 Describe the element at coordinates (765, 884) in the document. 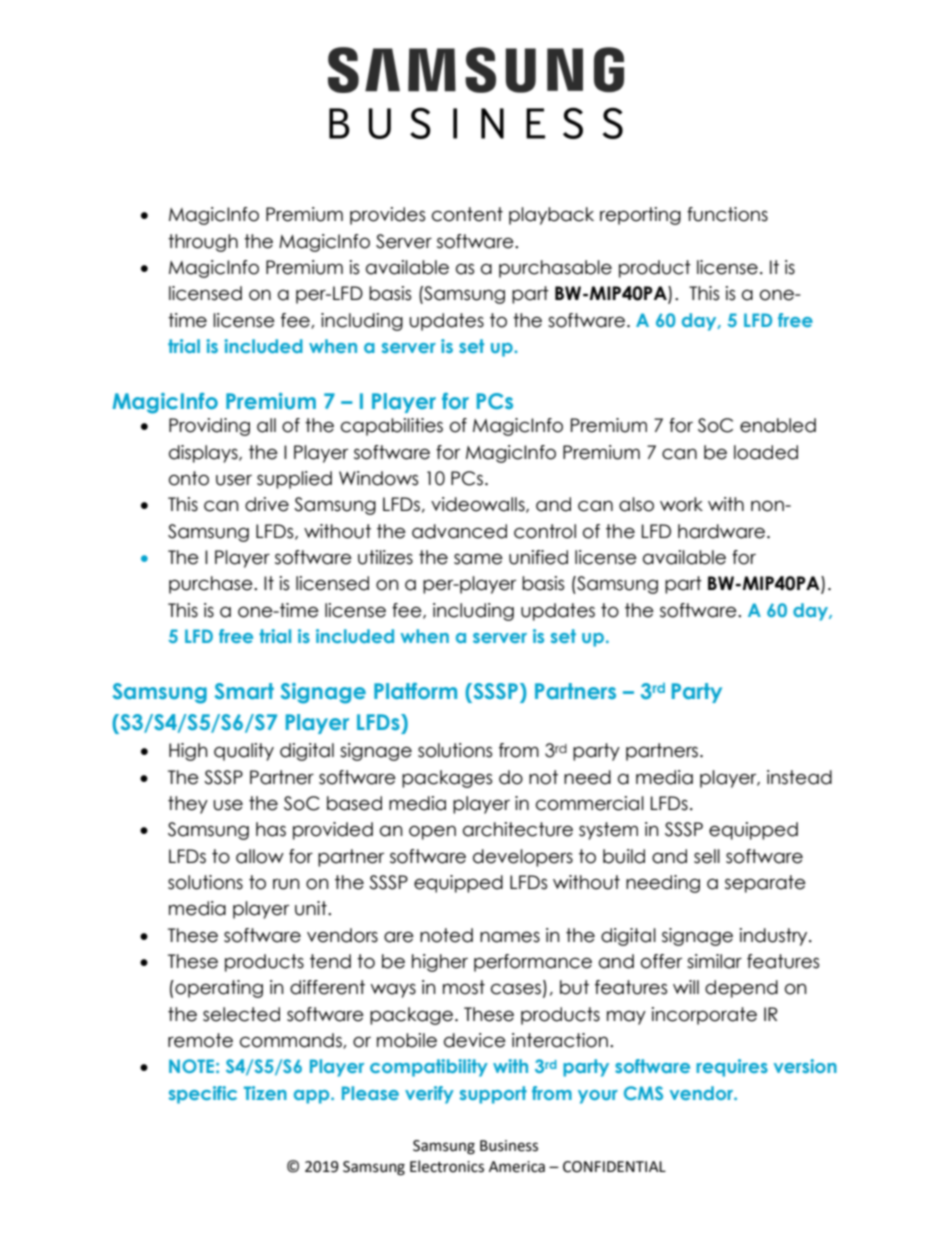

I see `separate` at that location.
